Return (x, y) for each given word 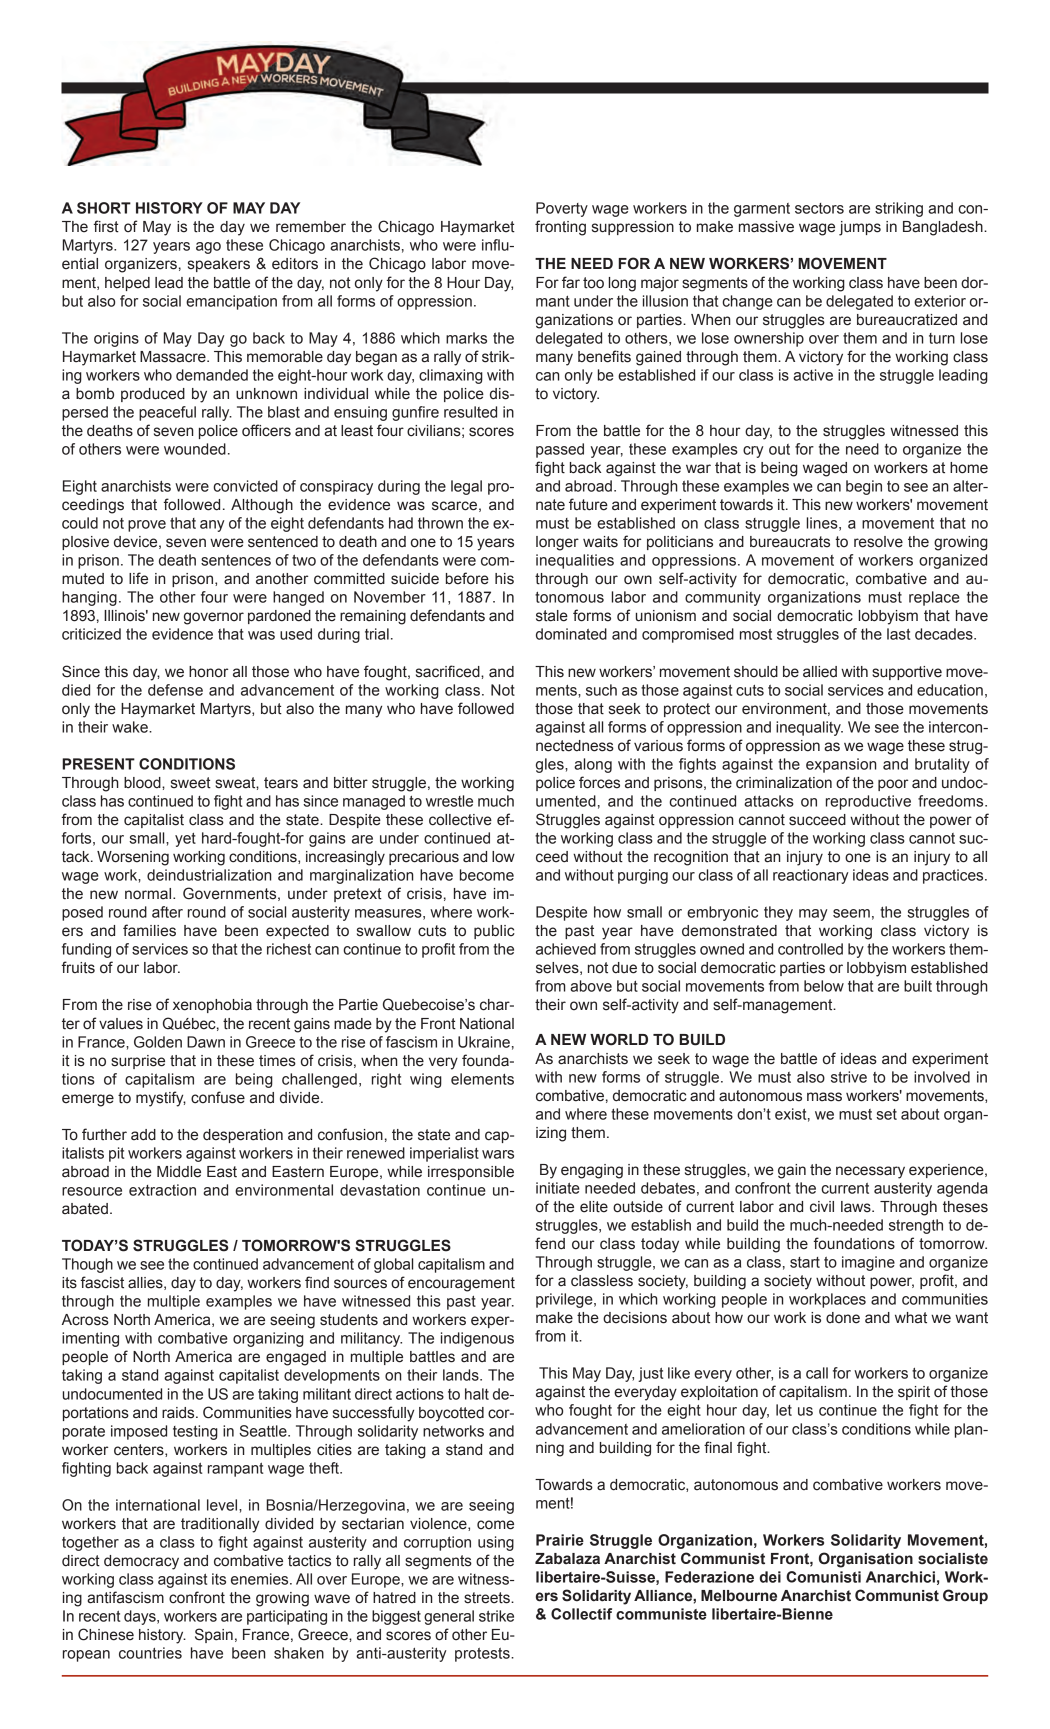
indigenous (477, 1339)
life (138, 578)
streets (488, 1598)
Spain (214, 1635)
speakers (219, 265)
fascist (102, 1282)
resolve (878, 542)
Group (965, 1596)
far (571, 282)
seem (851, 913)
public (494, 932)
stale (552, 616)
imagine (868, 1263)
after (167, 912)
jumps (860, 228)
